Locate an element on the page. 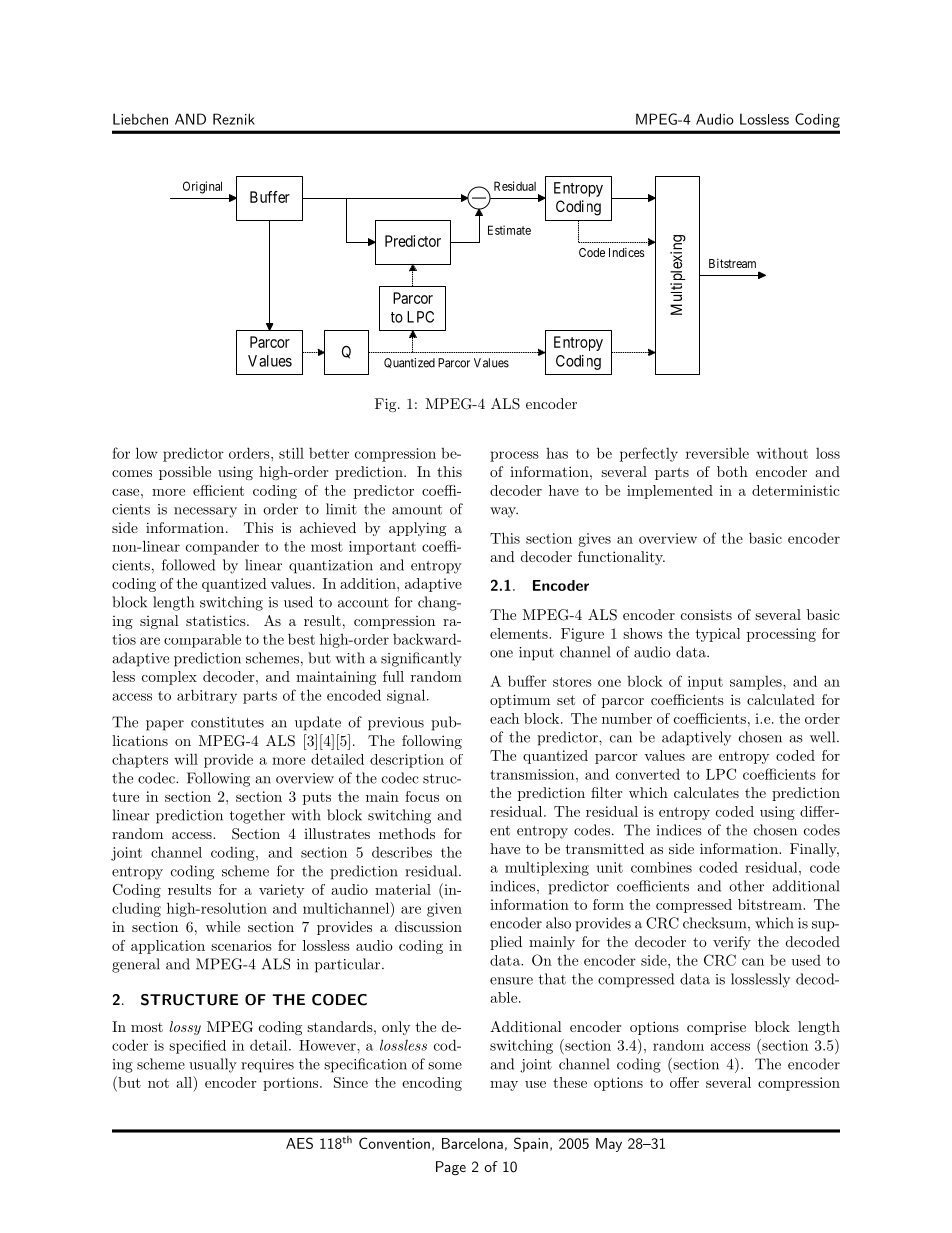 The image size is (952, 1233). together is located at coordinates (257, 816).
